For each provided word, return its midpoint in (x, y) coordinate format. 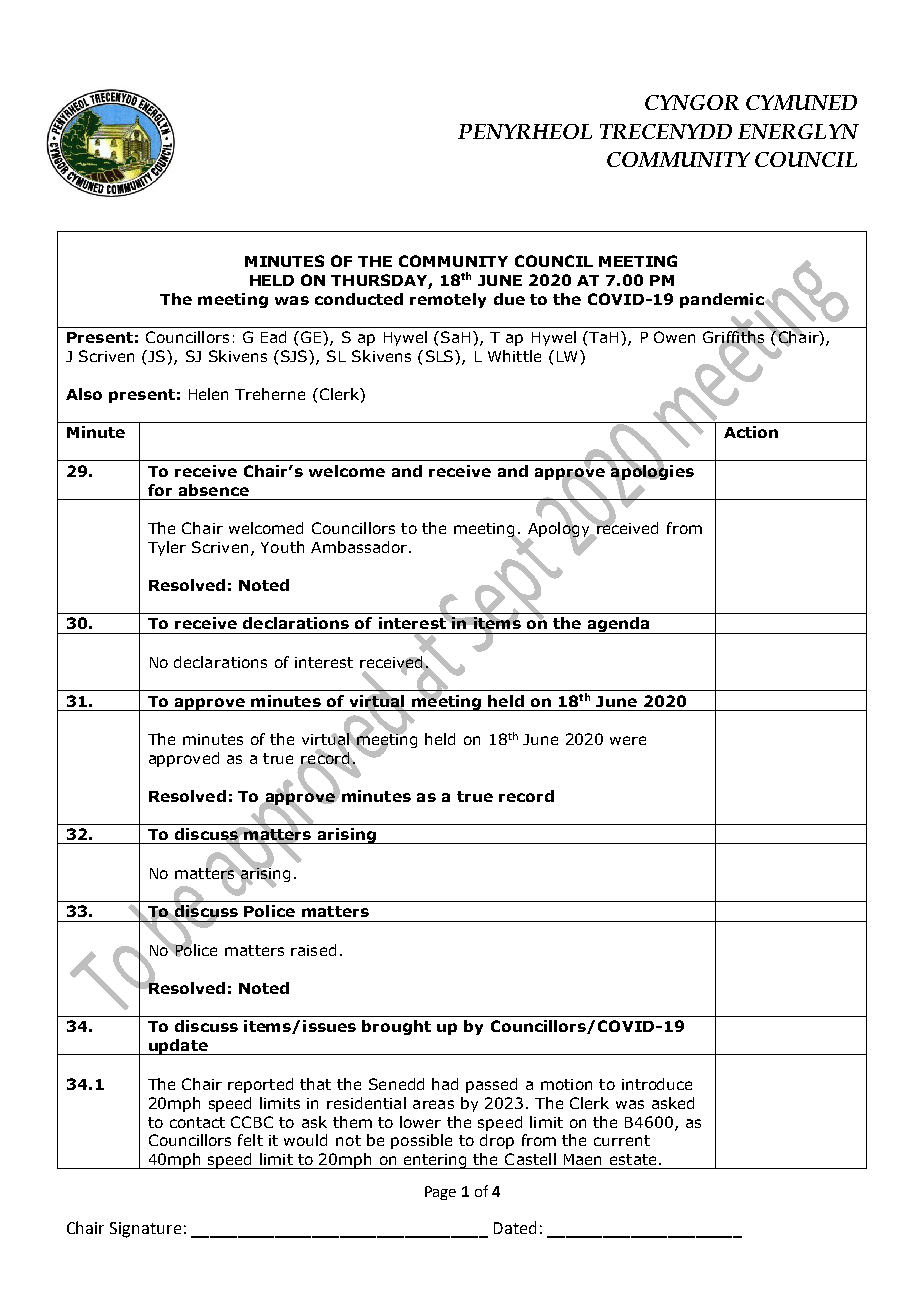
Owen (674, 337)
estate (633, 1159)
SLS (441, 356)
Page (440, 1193)
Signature (145, 1230)
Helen (208, 394)
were (628, 740)
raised (313, 950)
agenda (618, 625)
